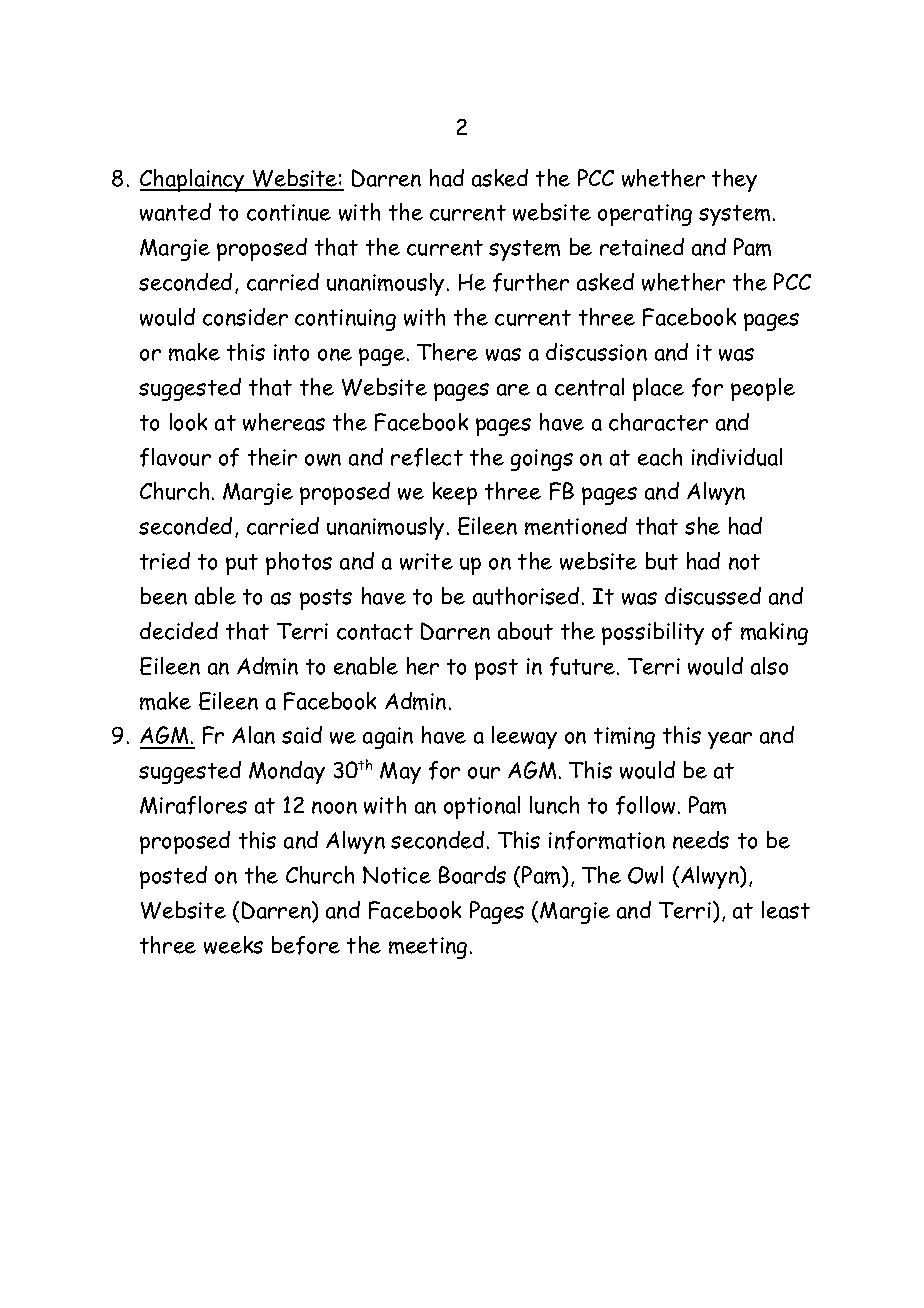  What do you see at coordinates (253, 735) in the image?
I see `Alan` at bounding box center [253, 735].
